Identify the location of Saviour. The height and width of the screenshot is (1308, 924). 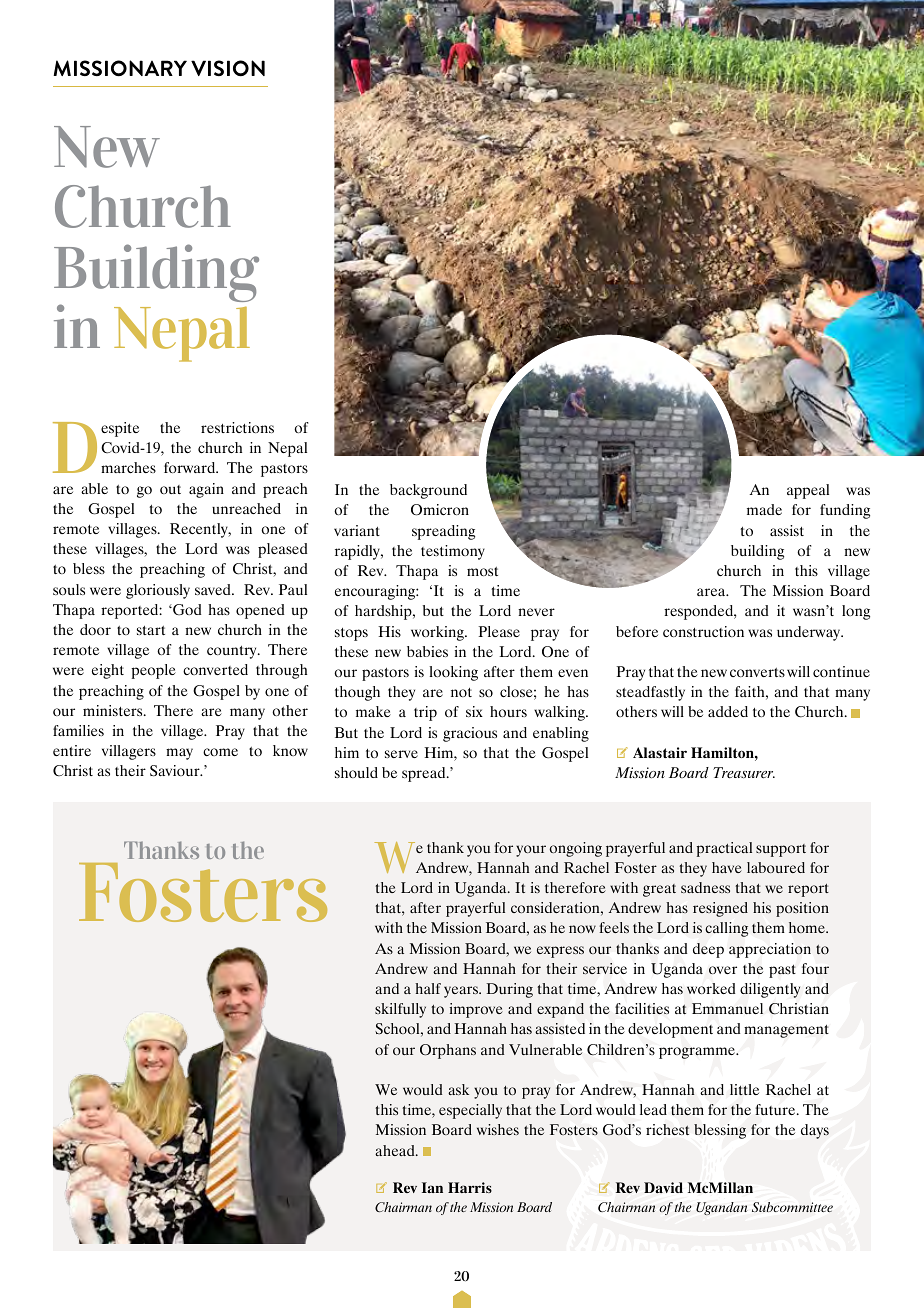
(176, 771).
